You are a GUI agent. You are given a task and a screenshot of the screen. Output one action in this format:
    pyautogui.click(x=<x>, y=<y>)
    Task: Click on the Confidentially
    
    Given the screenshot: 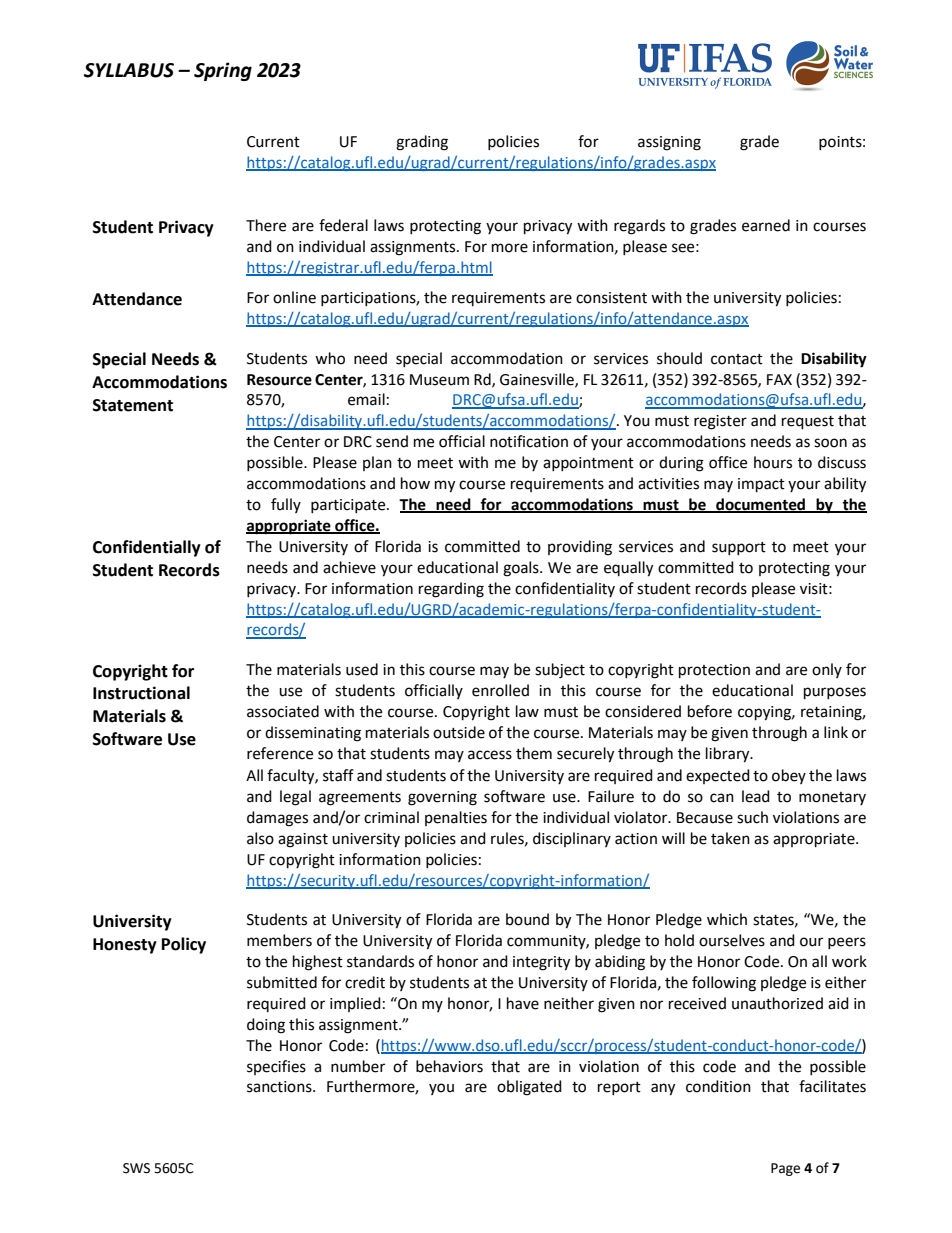 What is the action you would take?
    pyautogui.click(x=147, y=548)
